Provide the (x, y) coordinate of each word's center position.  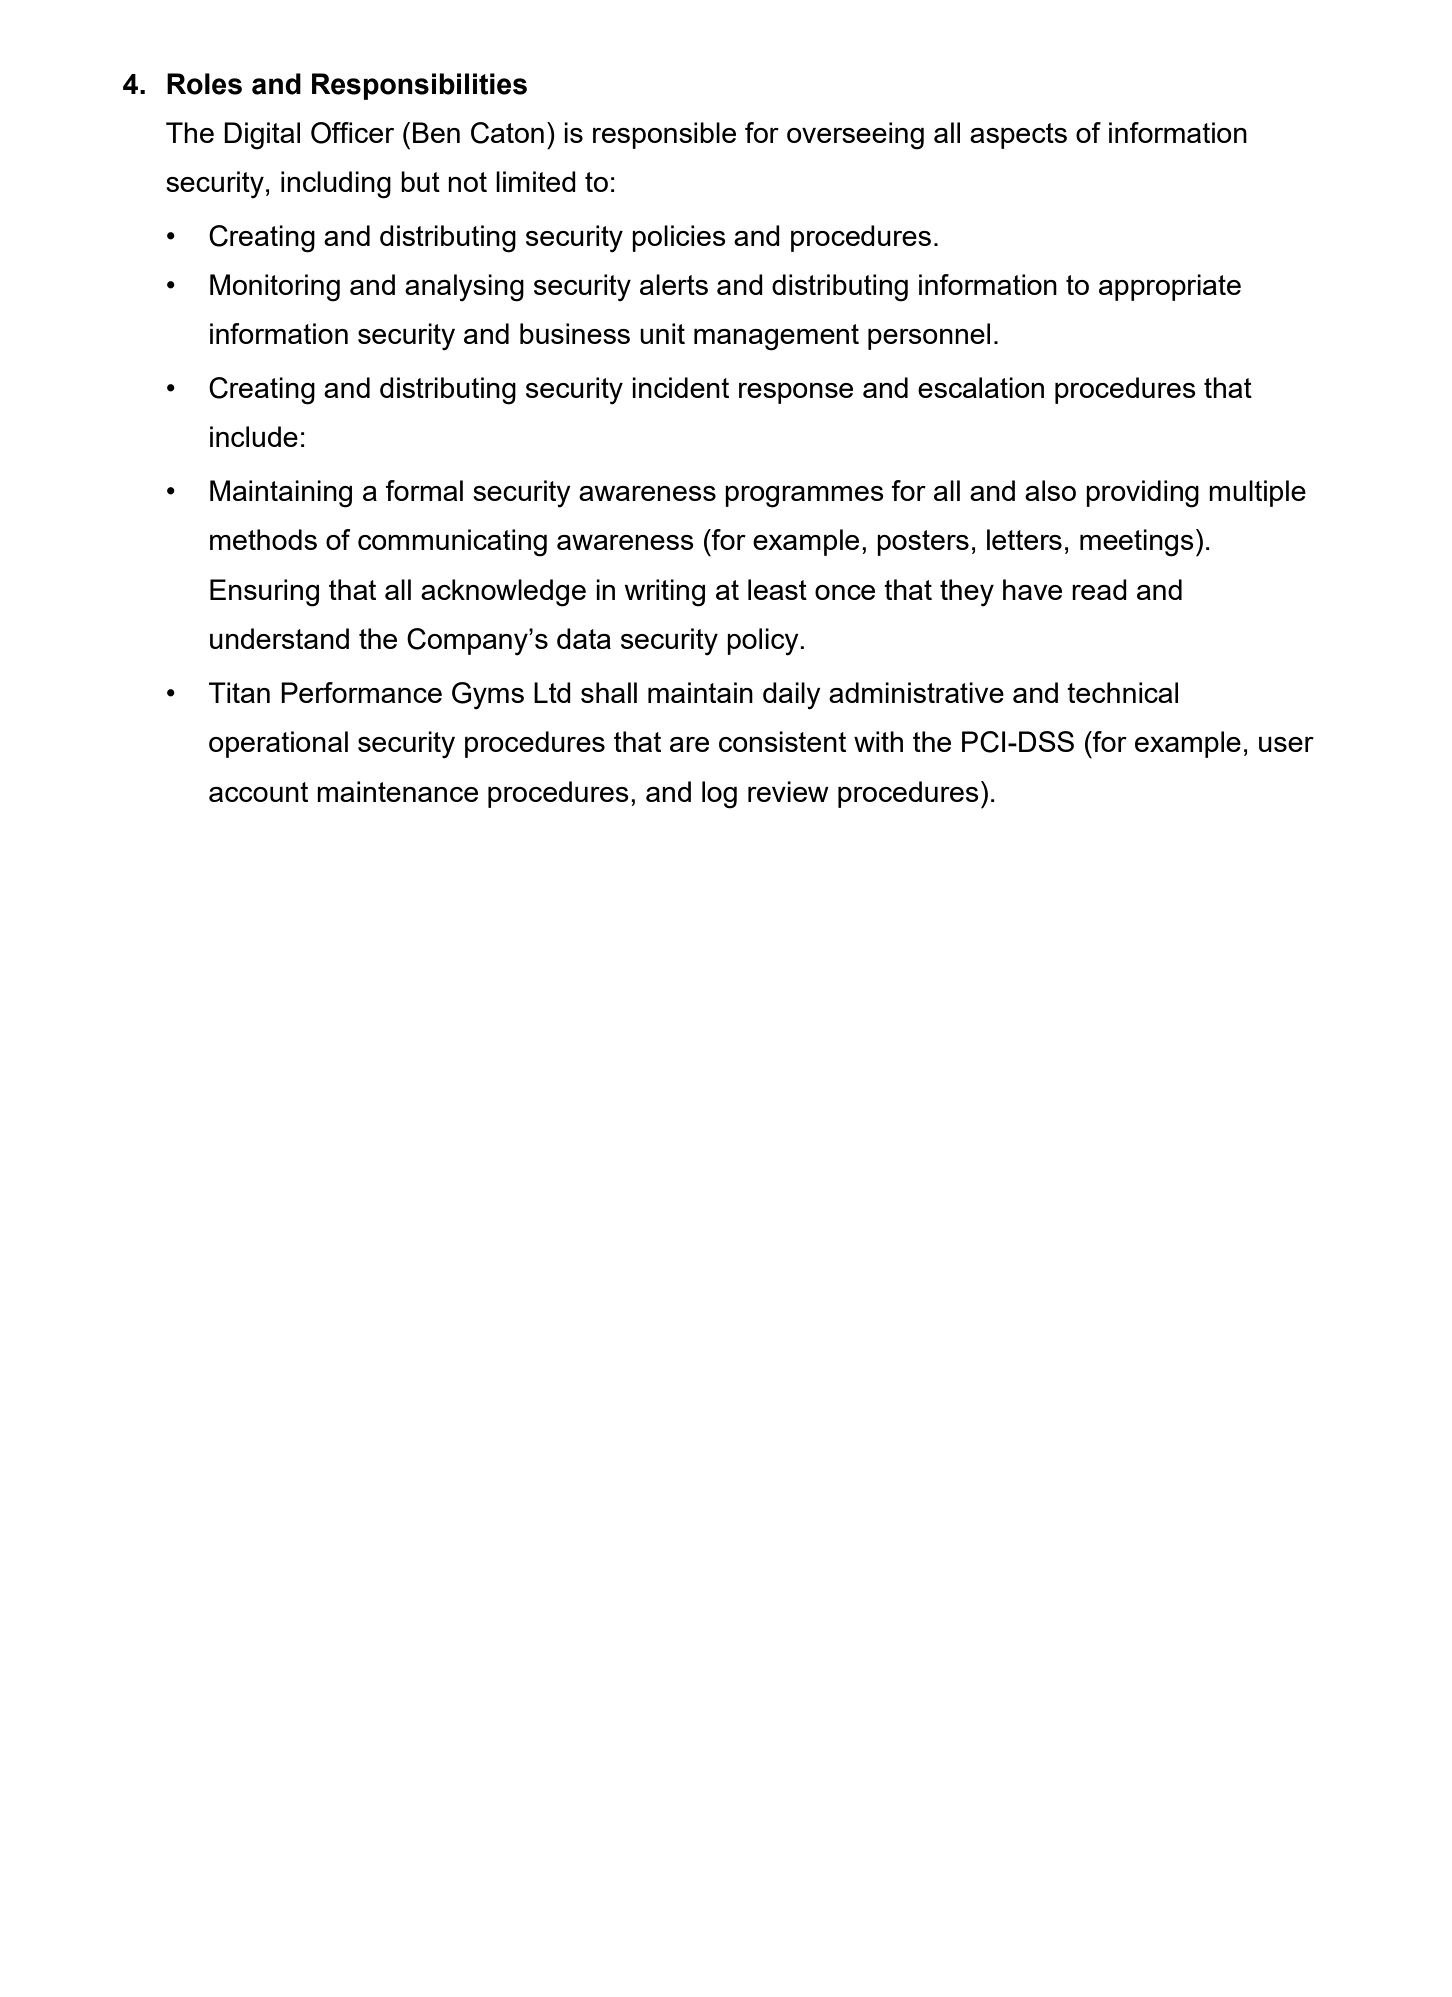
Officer (352, 133)
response (796, 393)
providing (1142, 494)
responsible (664, 135)
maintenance (397, 791)
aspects (1018, 136)
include (254, 436)
